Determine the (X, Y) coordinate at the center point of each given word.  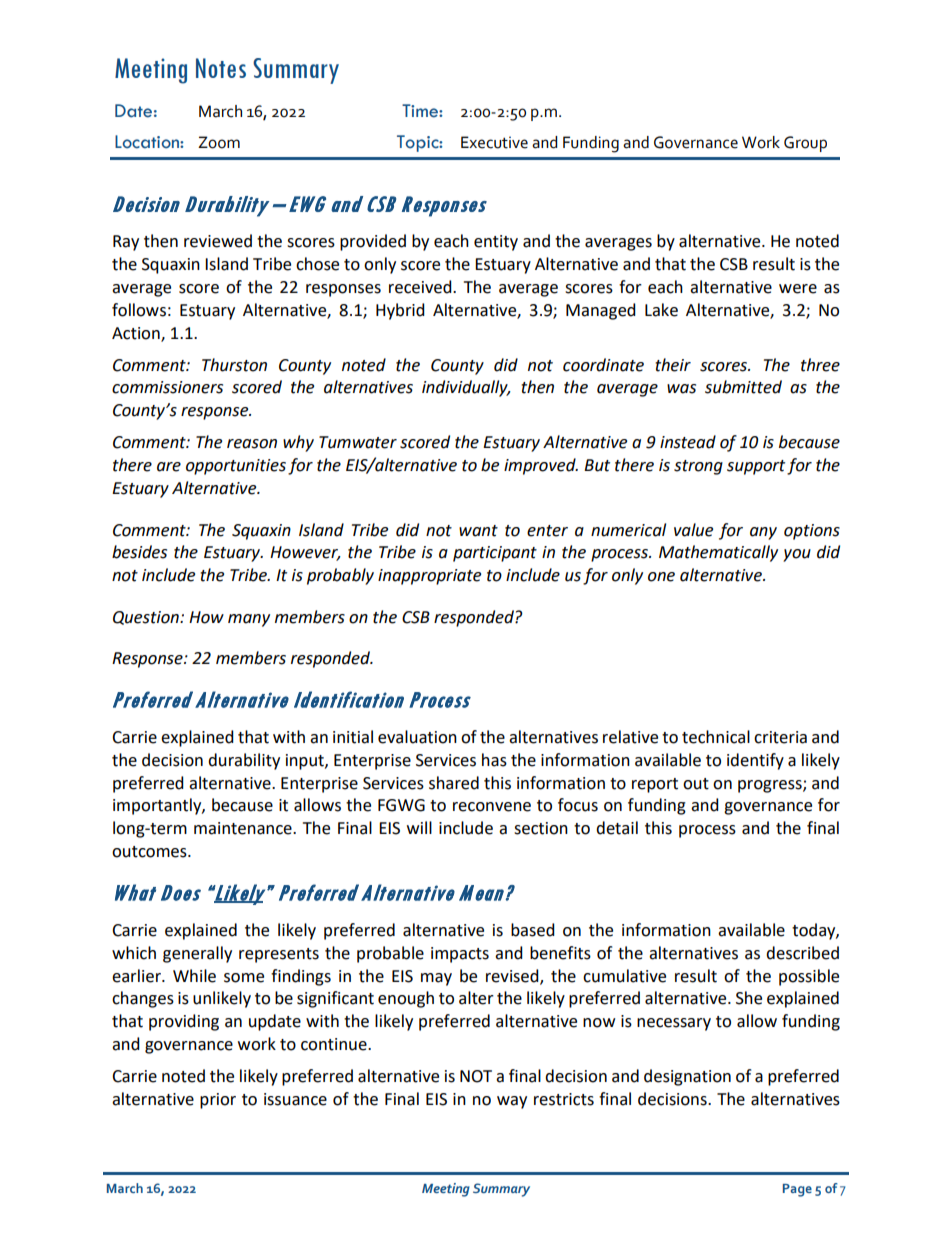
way (512, 1102)
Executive (494, 142)
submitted (743, 387)
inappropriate (429, 577)
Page (797, 1190)
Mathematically (718, 553)
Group (805, 144)
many (249, 620)
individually (466, 388)
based (533, 930)
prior (218, 1101)
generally (197, 954)
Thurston (234, 365)
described (802, 953)
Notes (221, 68)
